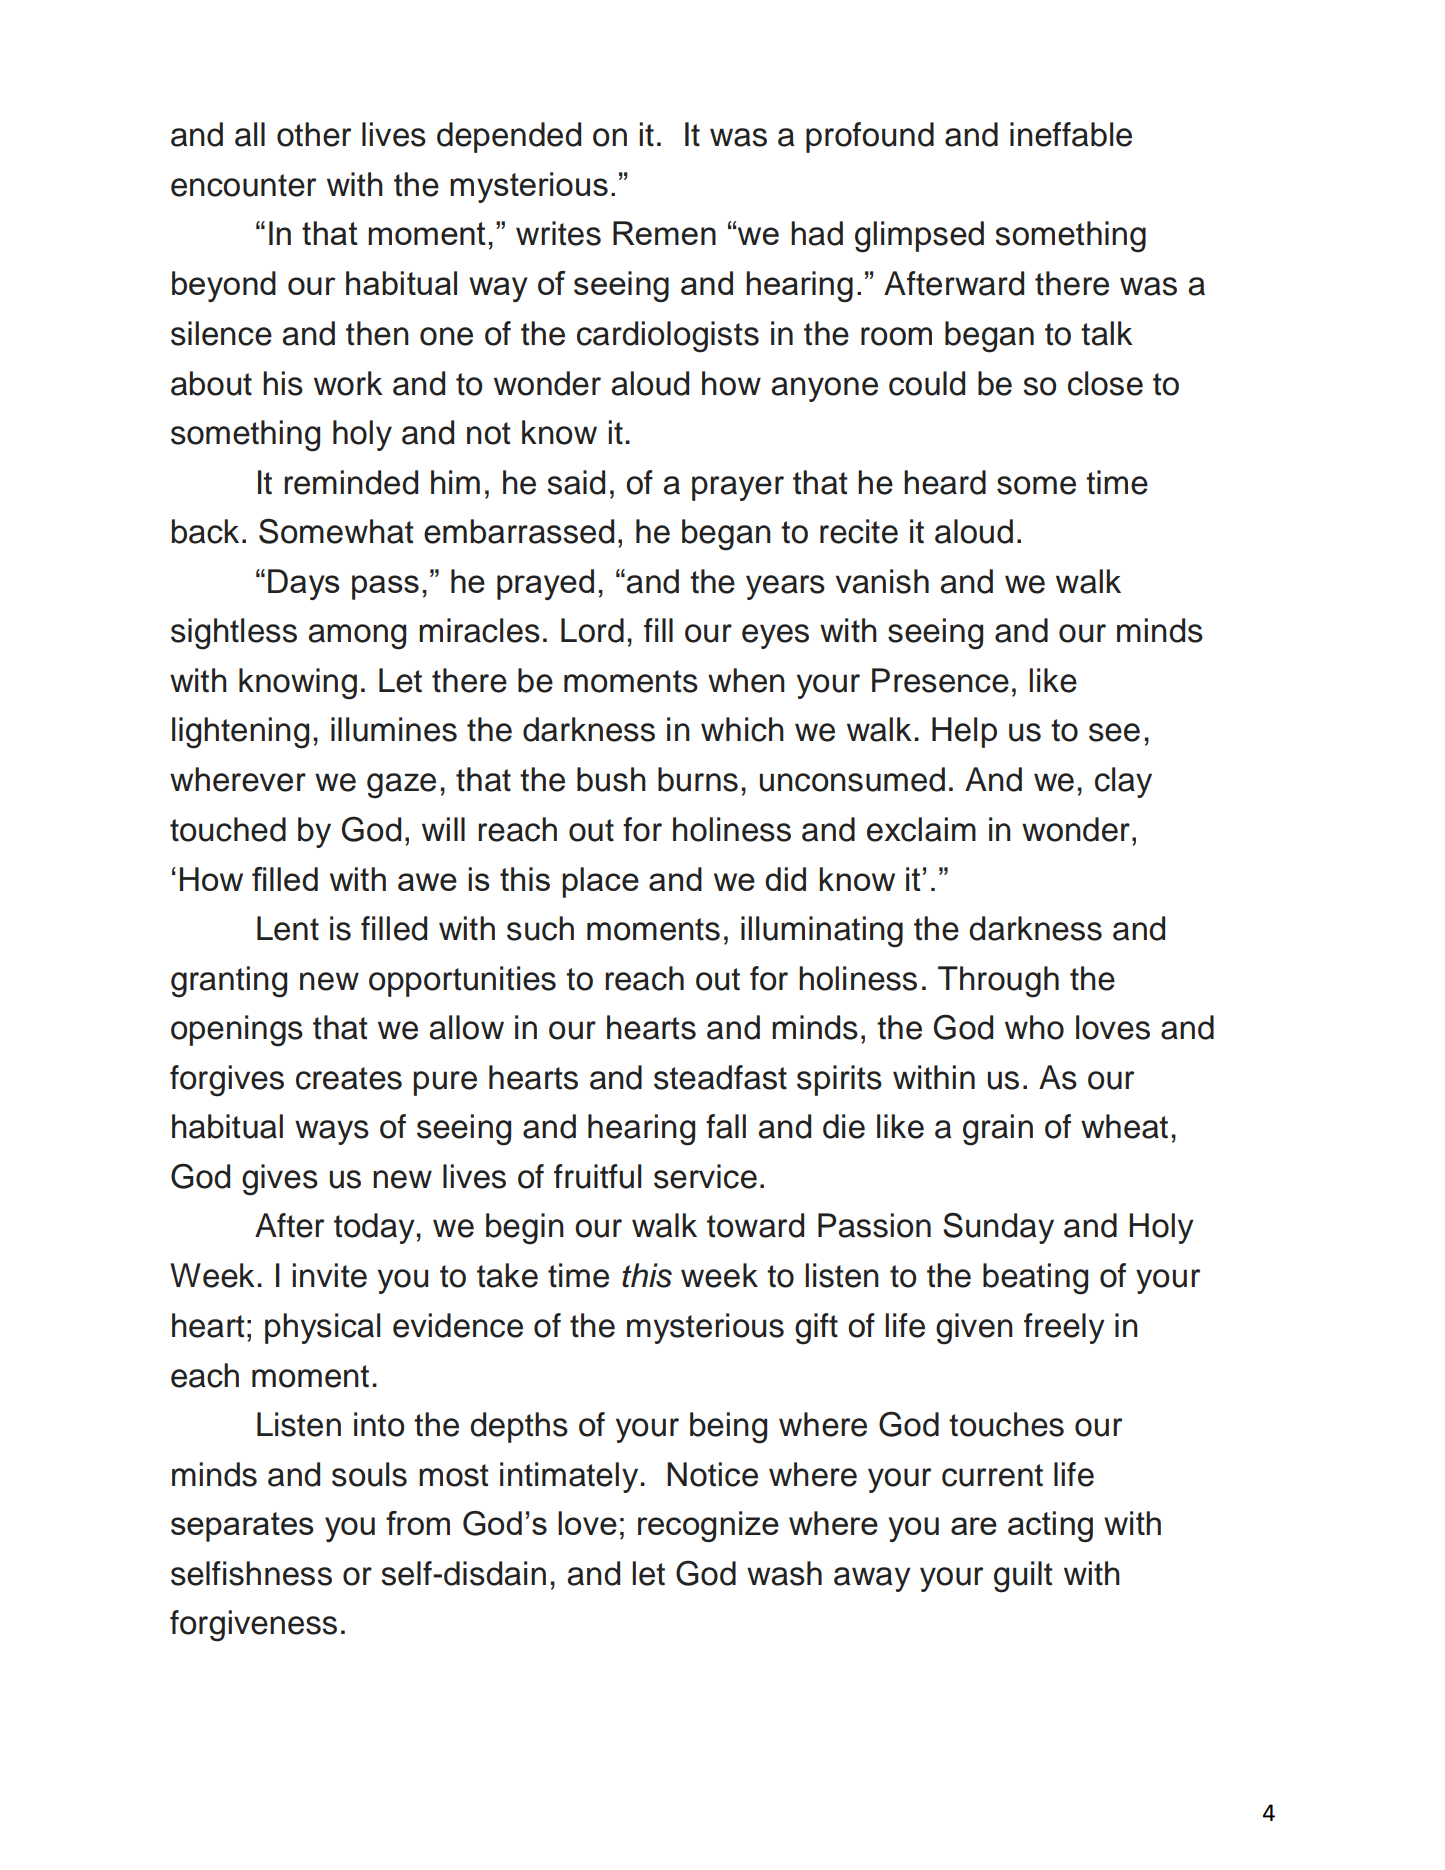 The width and height of the document is (1445, 1870). Describe the element at coordinates (945, 482) in the document. I see `heard` at that location.
